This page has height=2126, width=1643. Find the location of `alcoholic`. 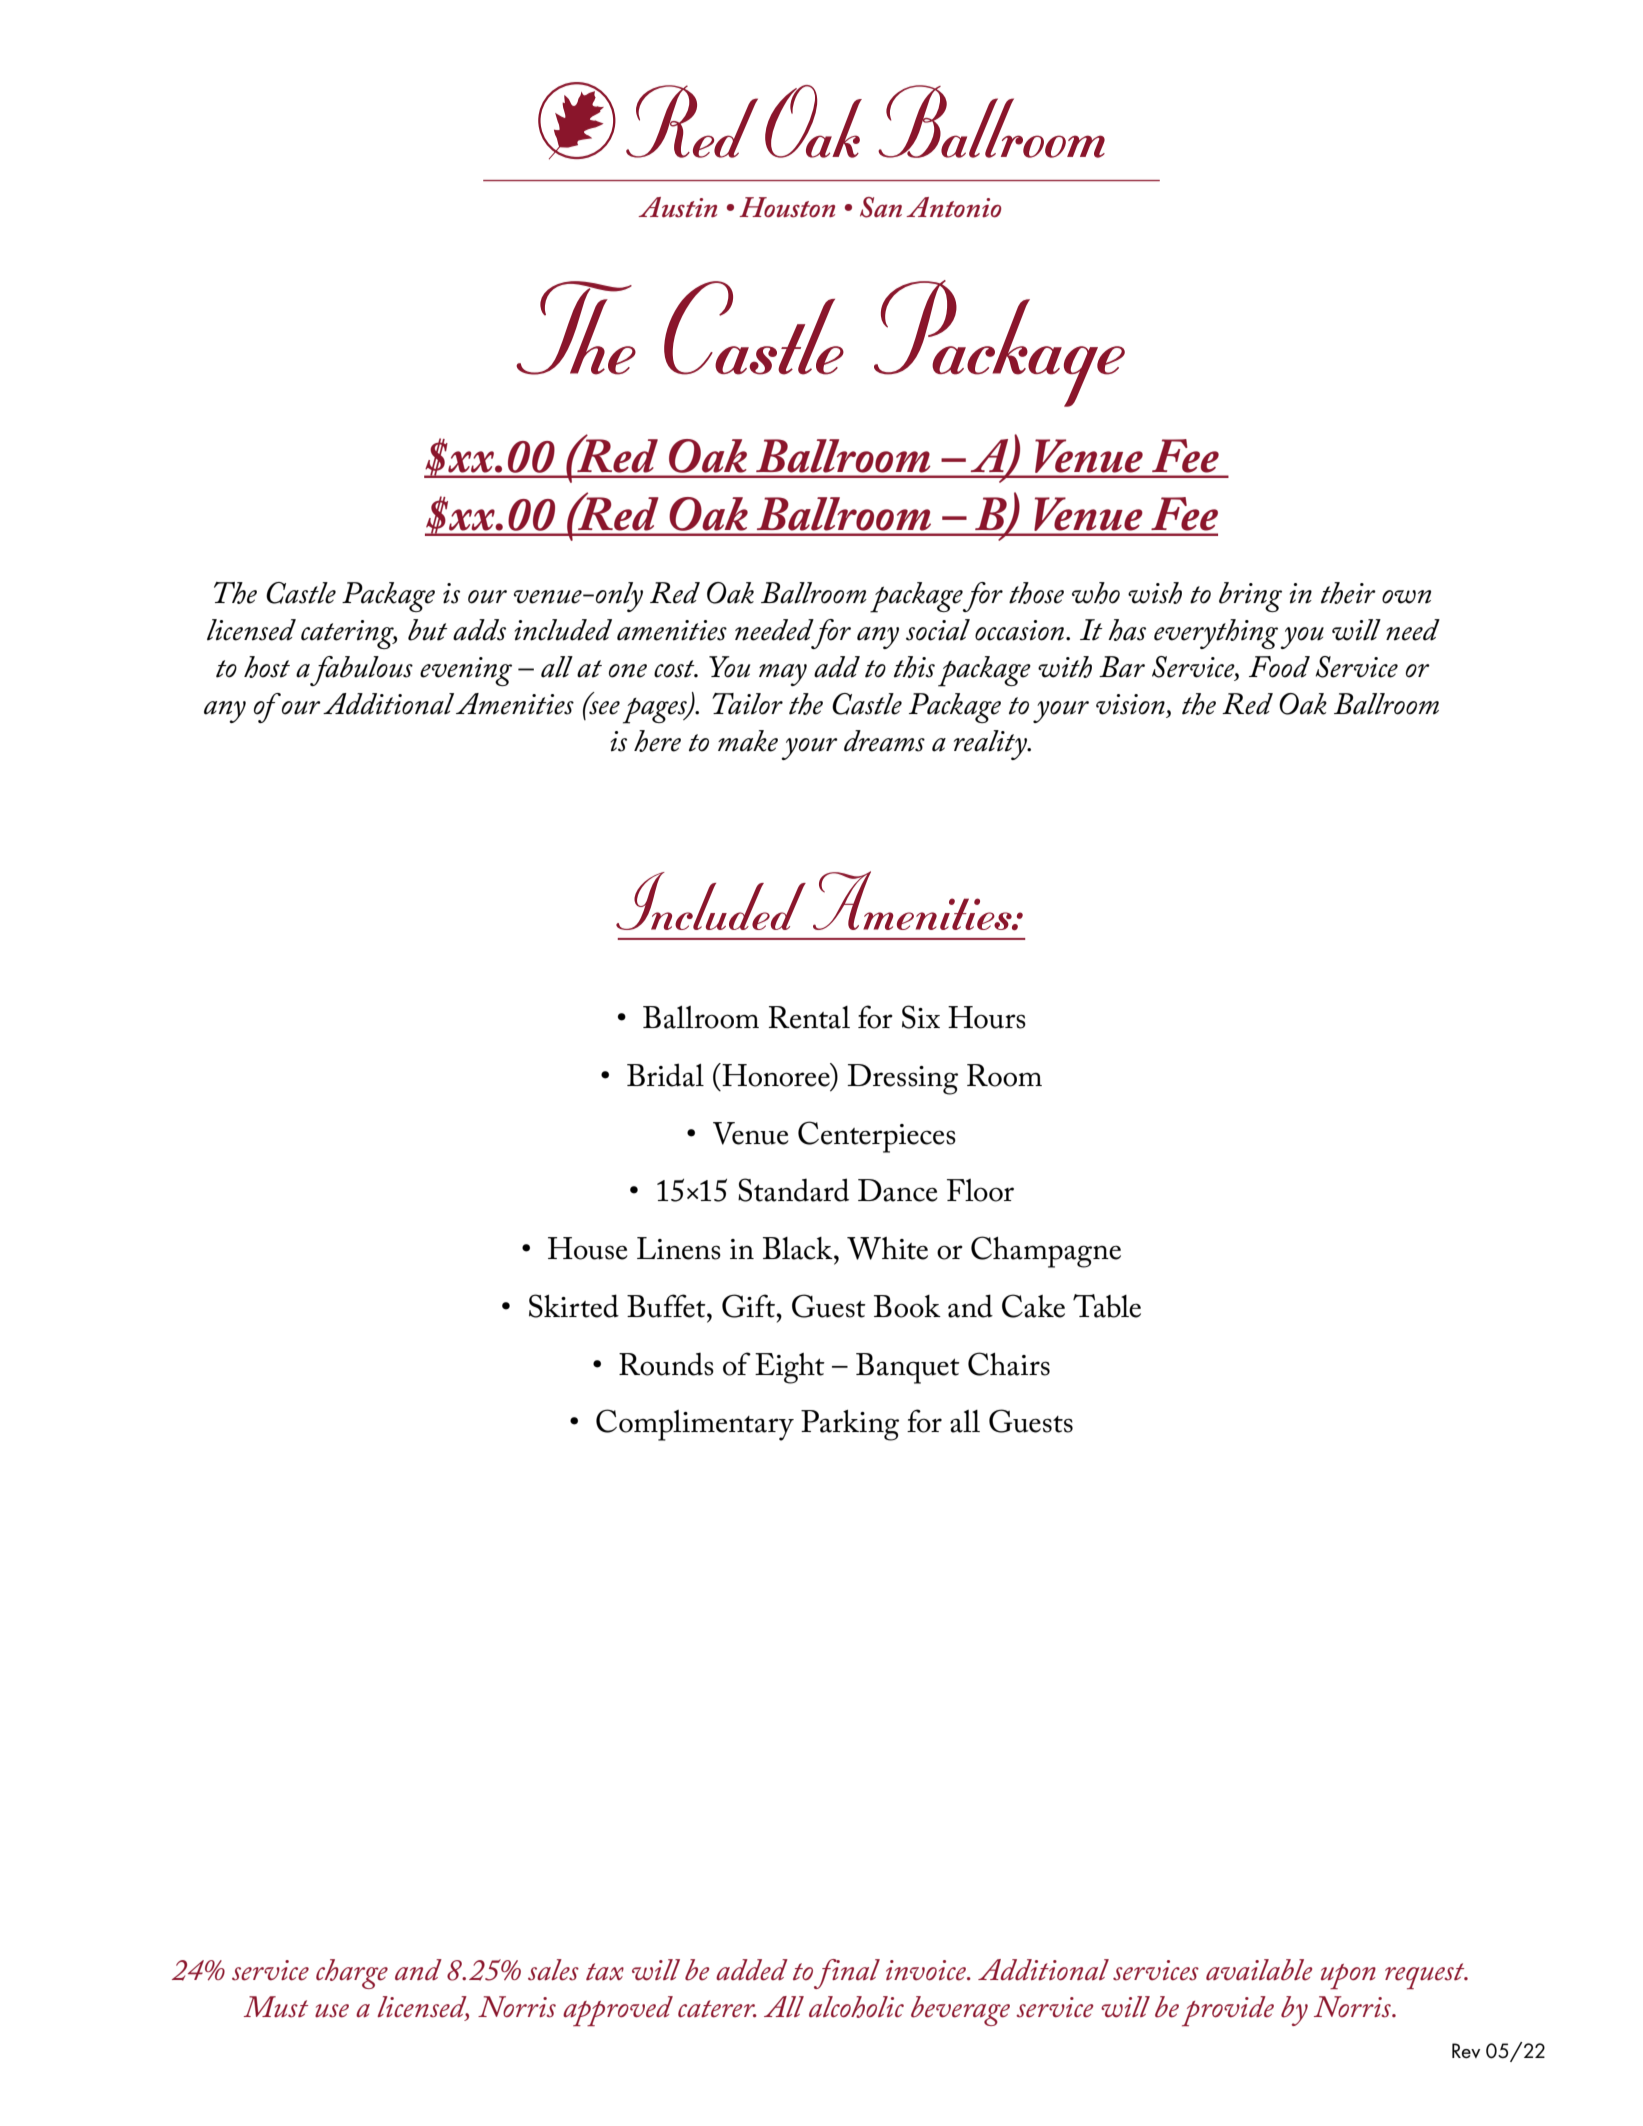

alcoholic is located at coordinates (856, 2007).
